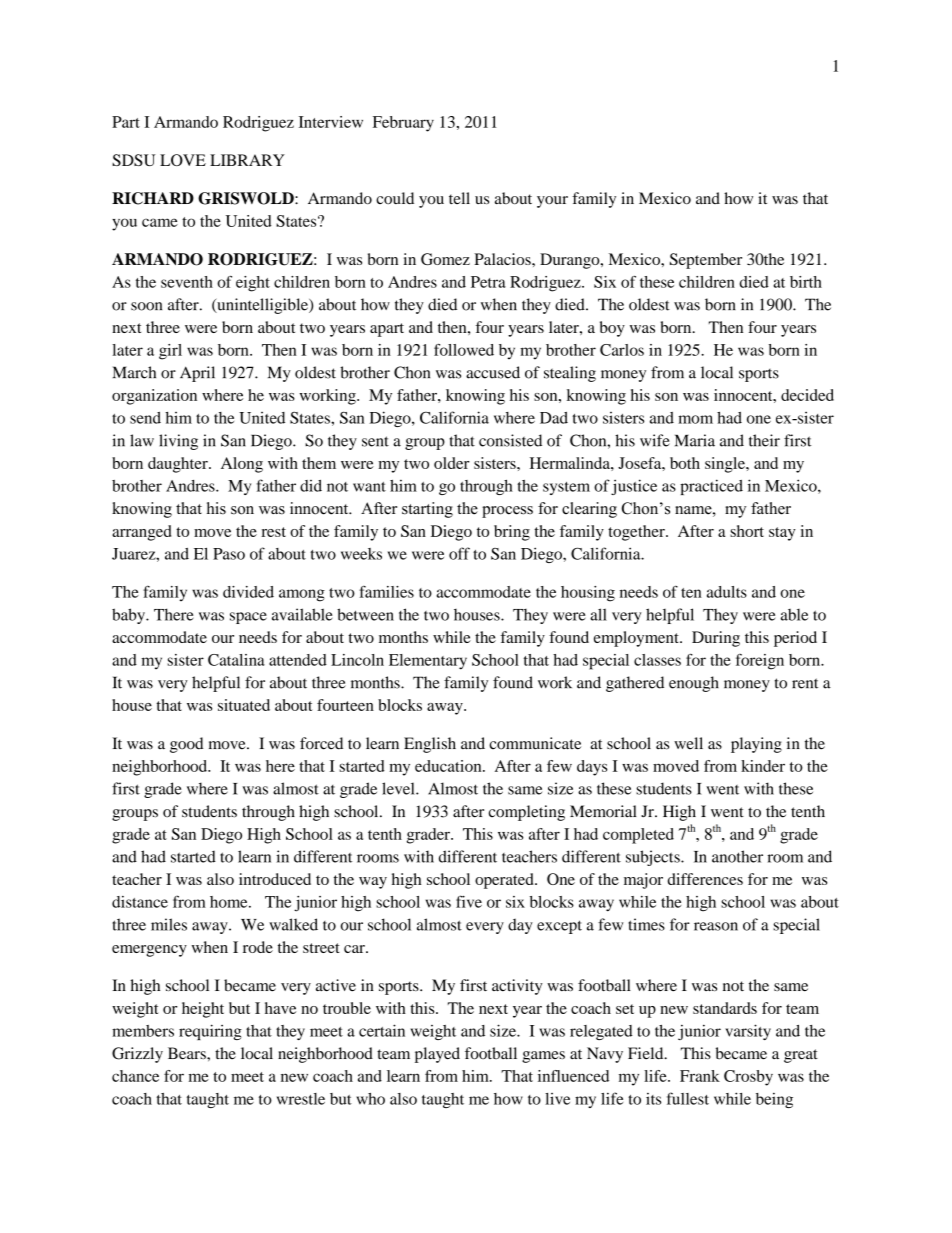 The height and width of the image is (1233, 952). I want to click on September, so click(706, 261).
